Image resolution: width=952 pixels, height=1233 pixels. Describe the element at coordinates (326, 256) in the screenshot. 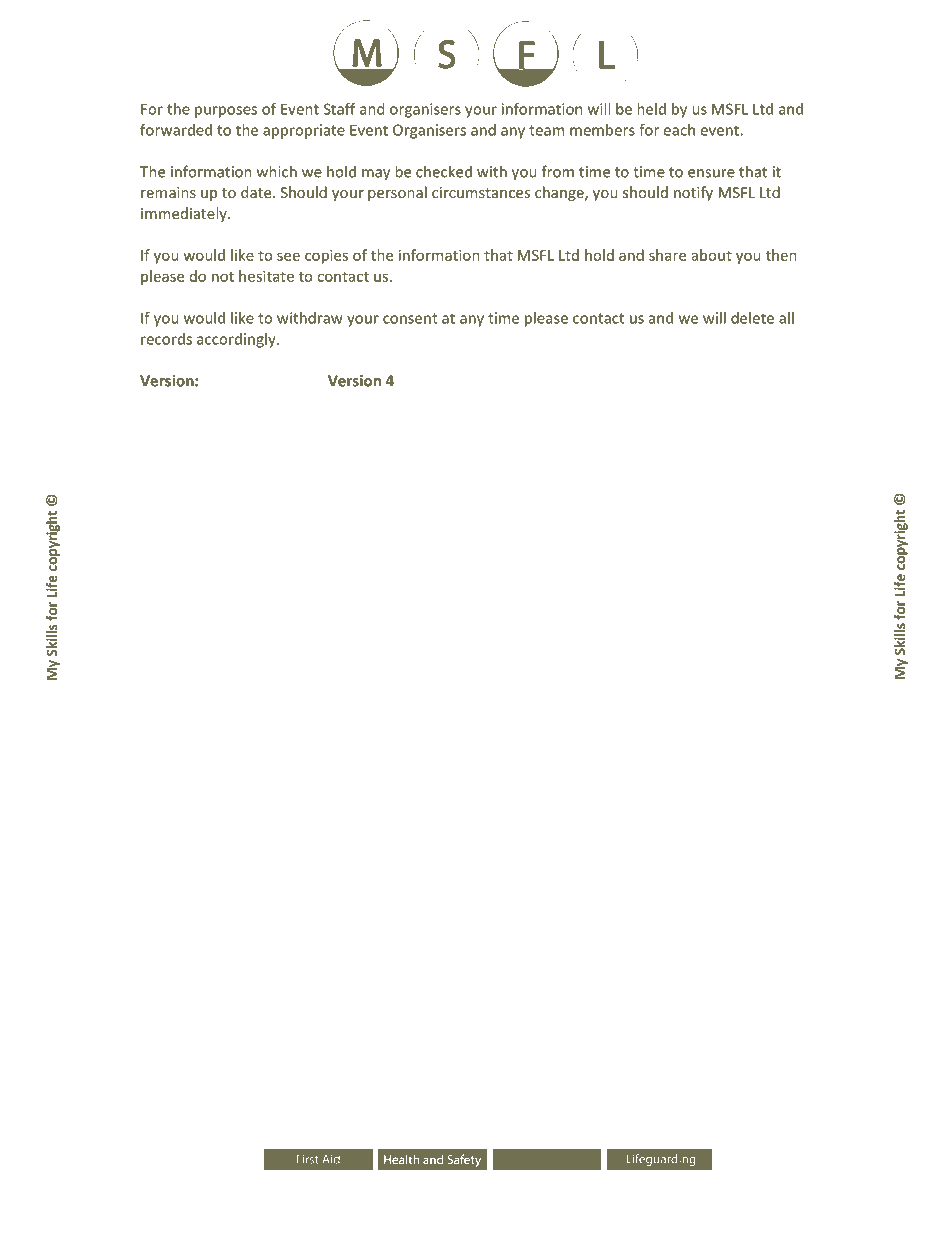

I see `copies` at that location.
